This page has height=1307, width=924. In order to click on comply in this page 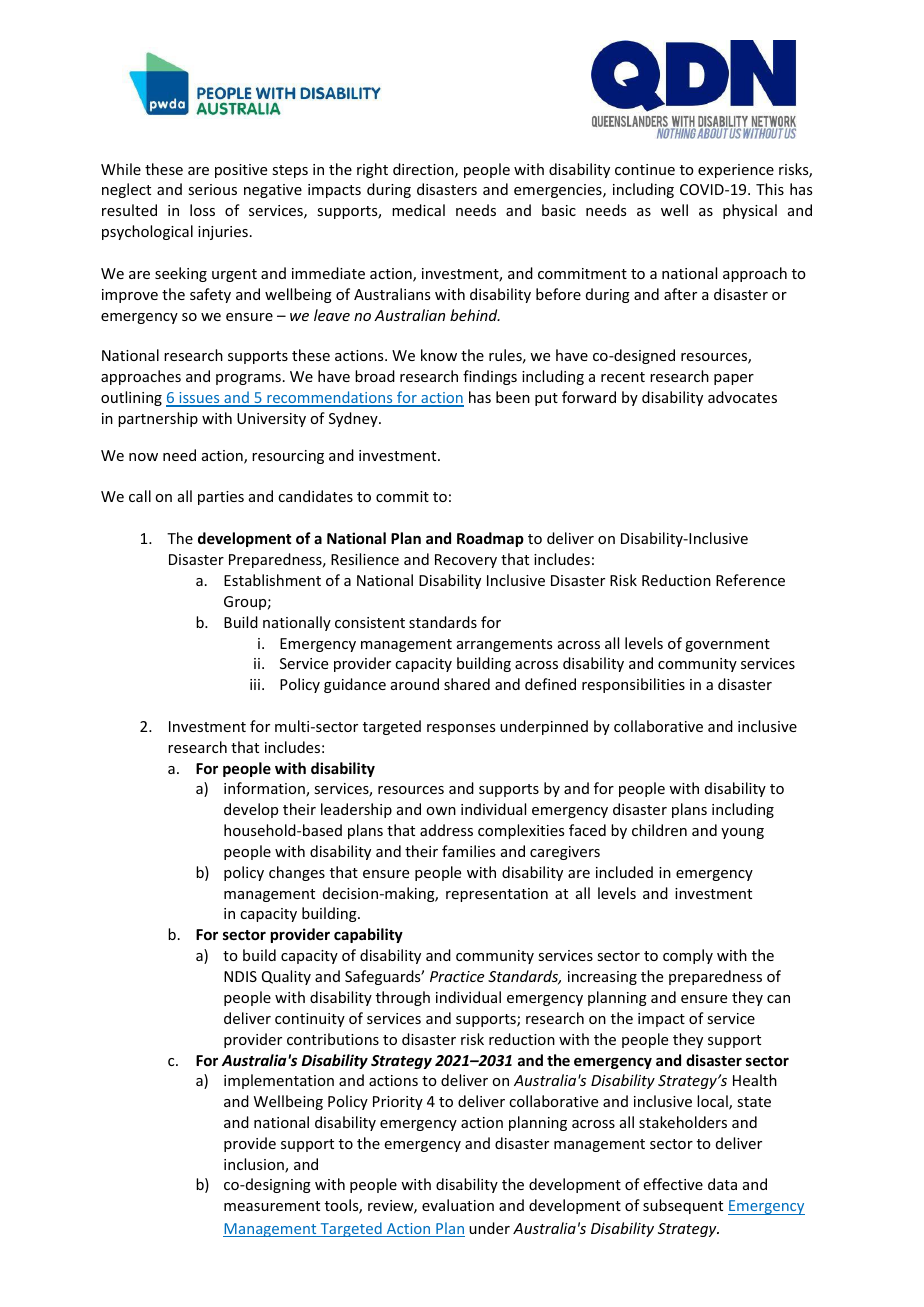, I will do `click(688, 956)`.
